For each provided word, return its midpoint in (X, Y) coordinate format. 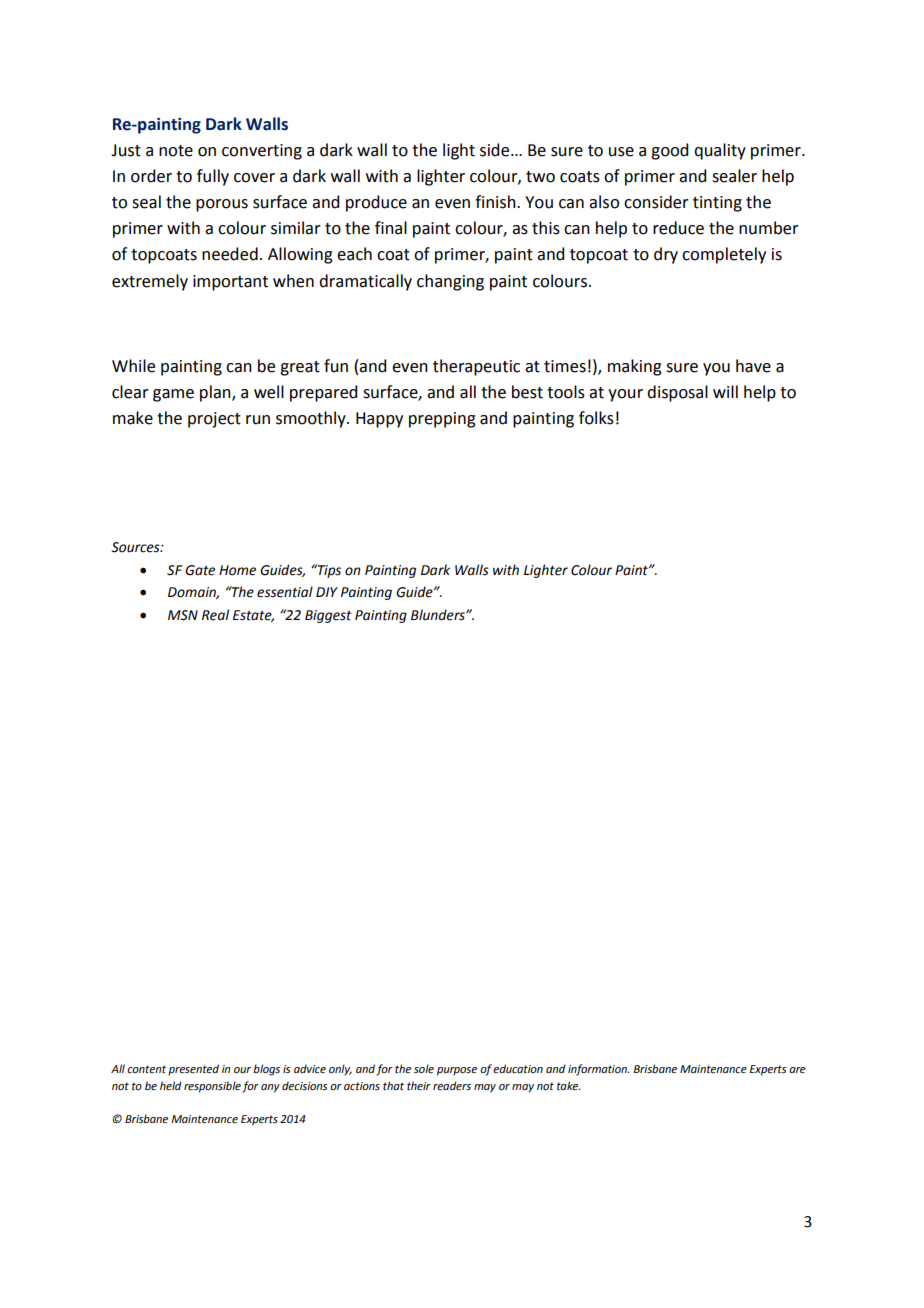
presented (193, 1070)
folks (596, 418)
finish (496, 202)
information (598, 1070)
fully (213, 177)
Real (215, 615)
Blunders (439, 615)
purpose (457, 1071)
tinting (717, 204)
